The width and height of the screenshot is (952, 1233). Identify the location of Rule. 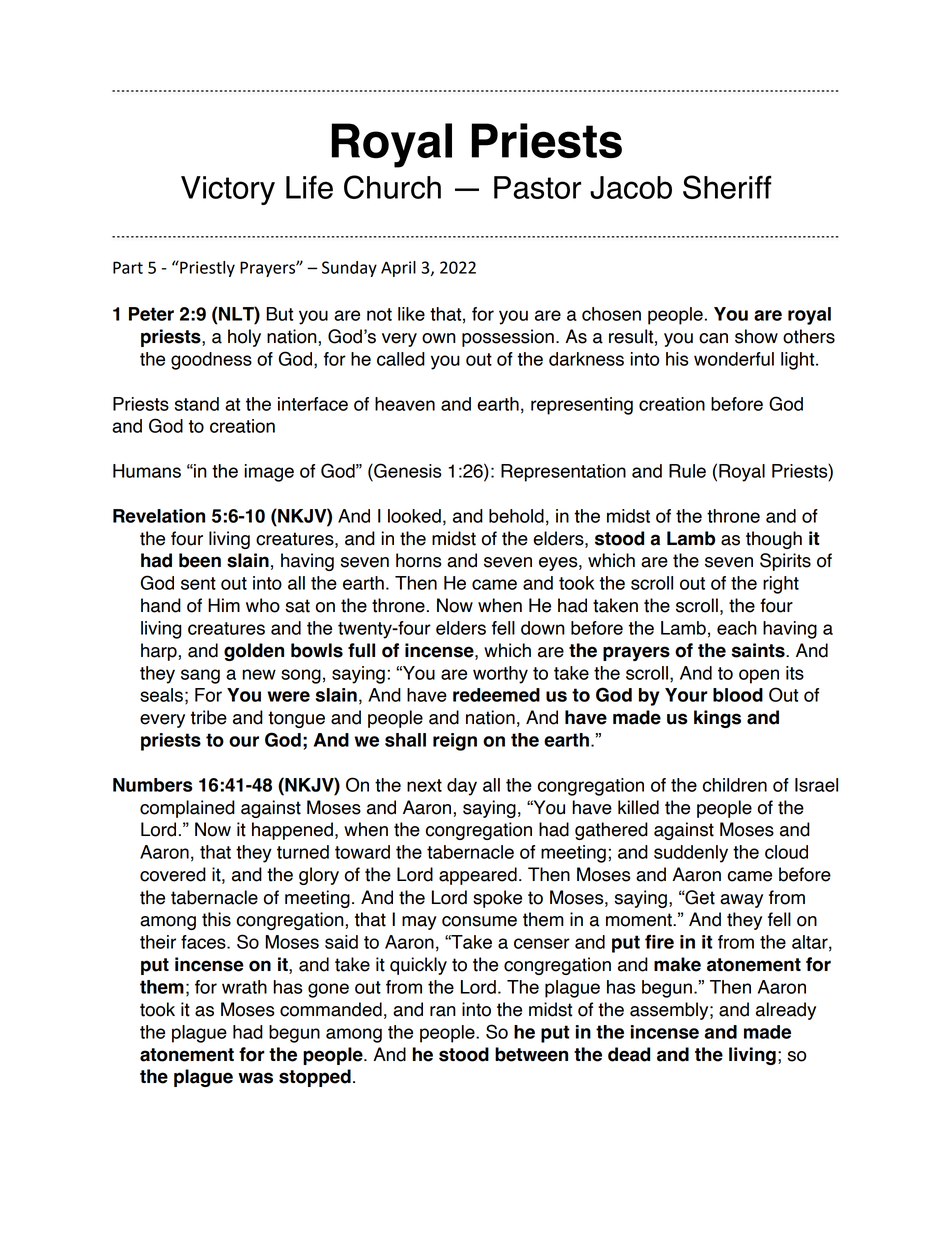
(687, 471).
